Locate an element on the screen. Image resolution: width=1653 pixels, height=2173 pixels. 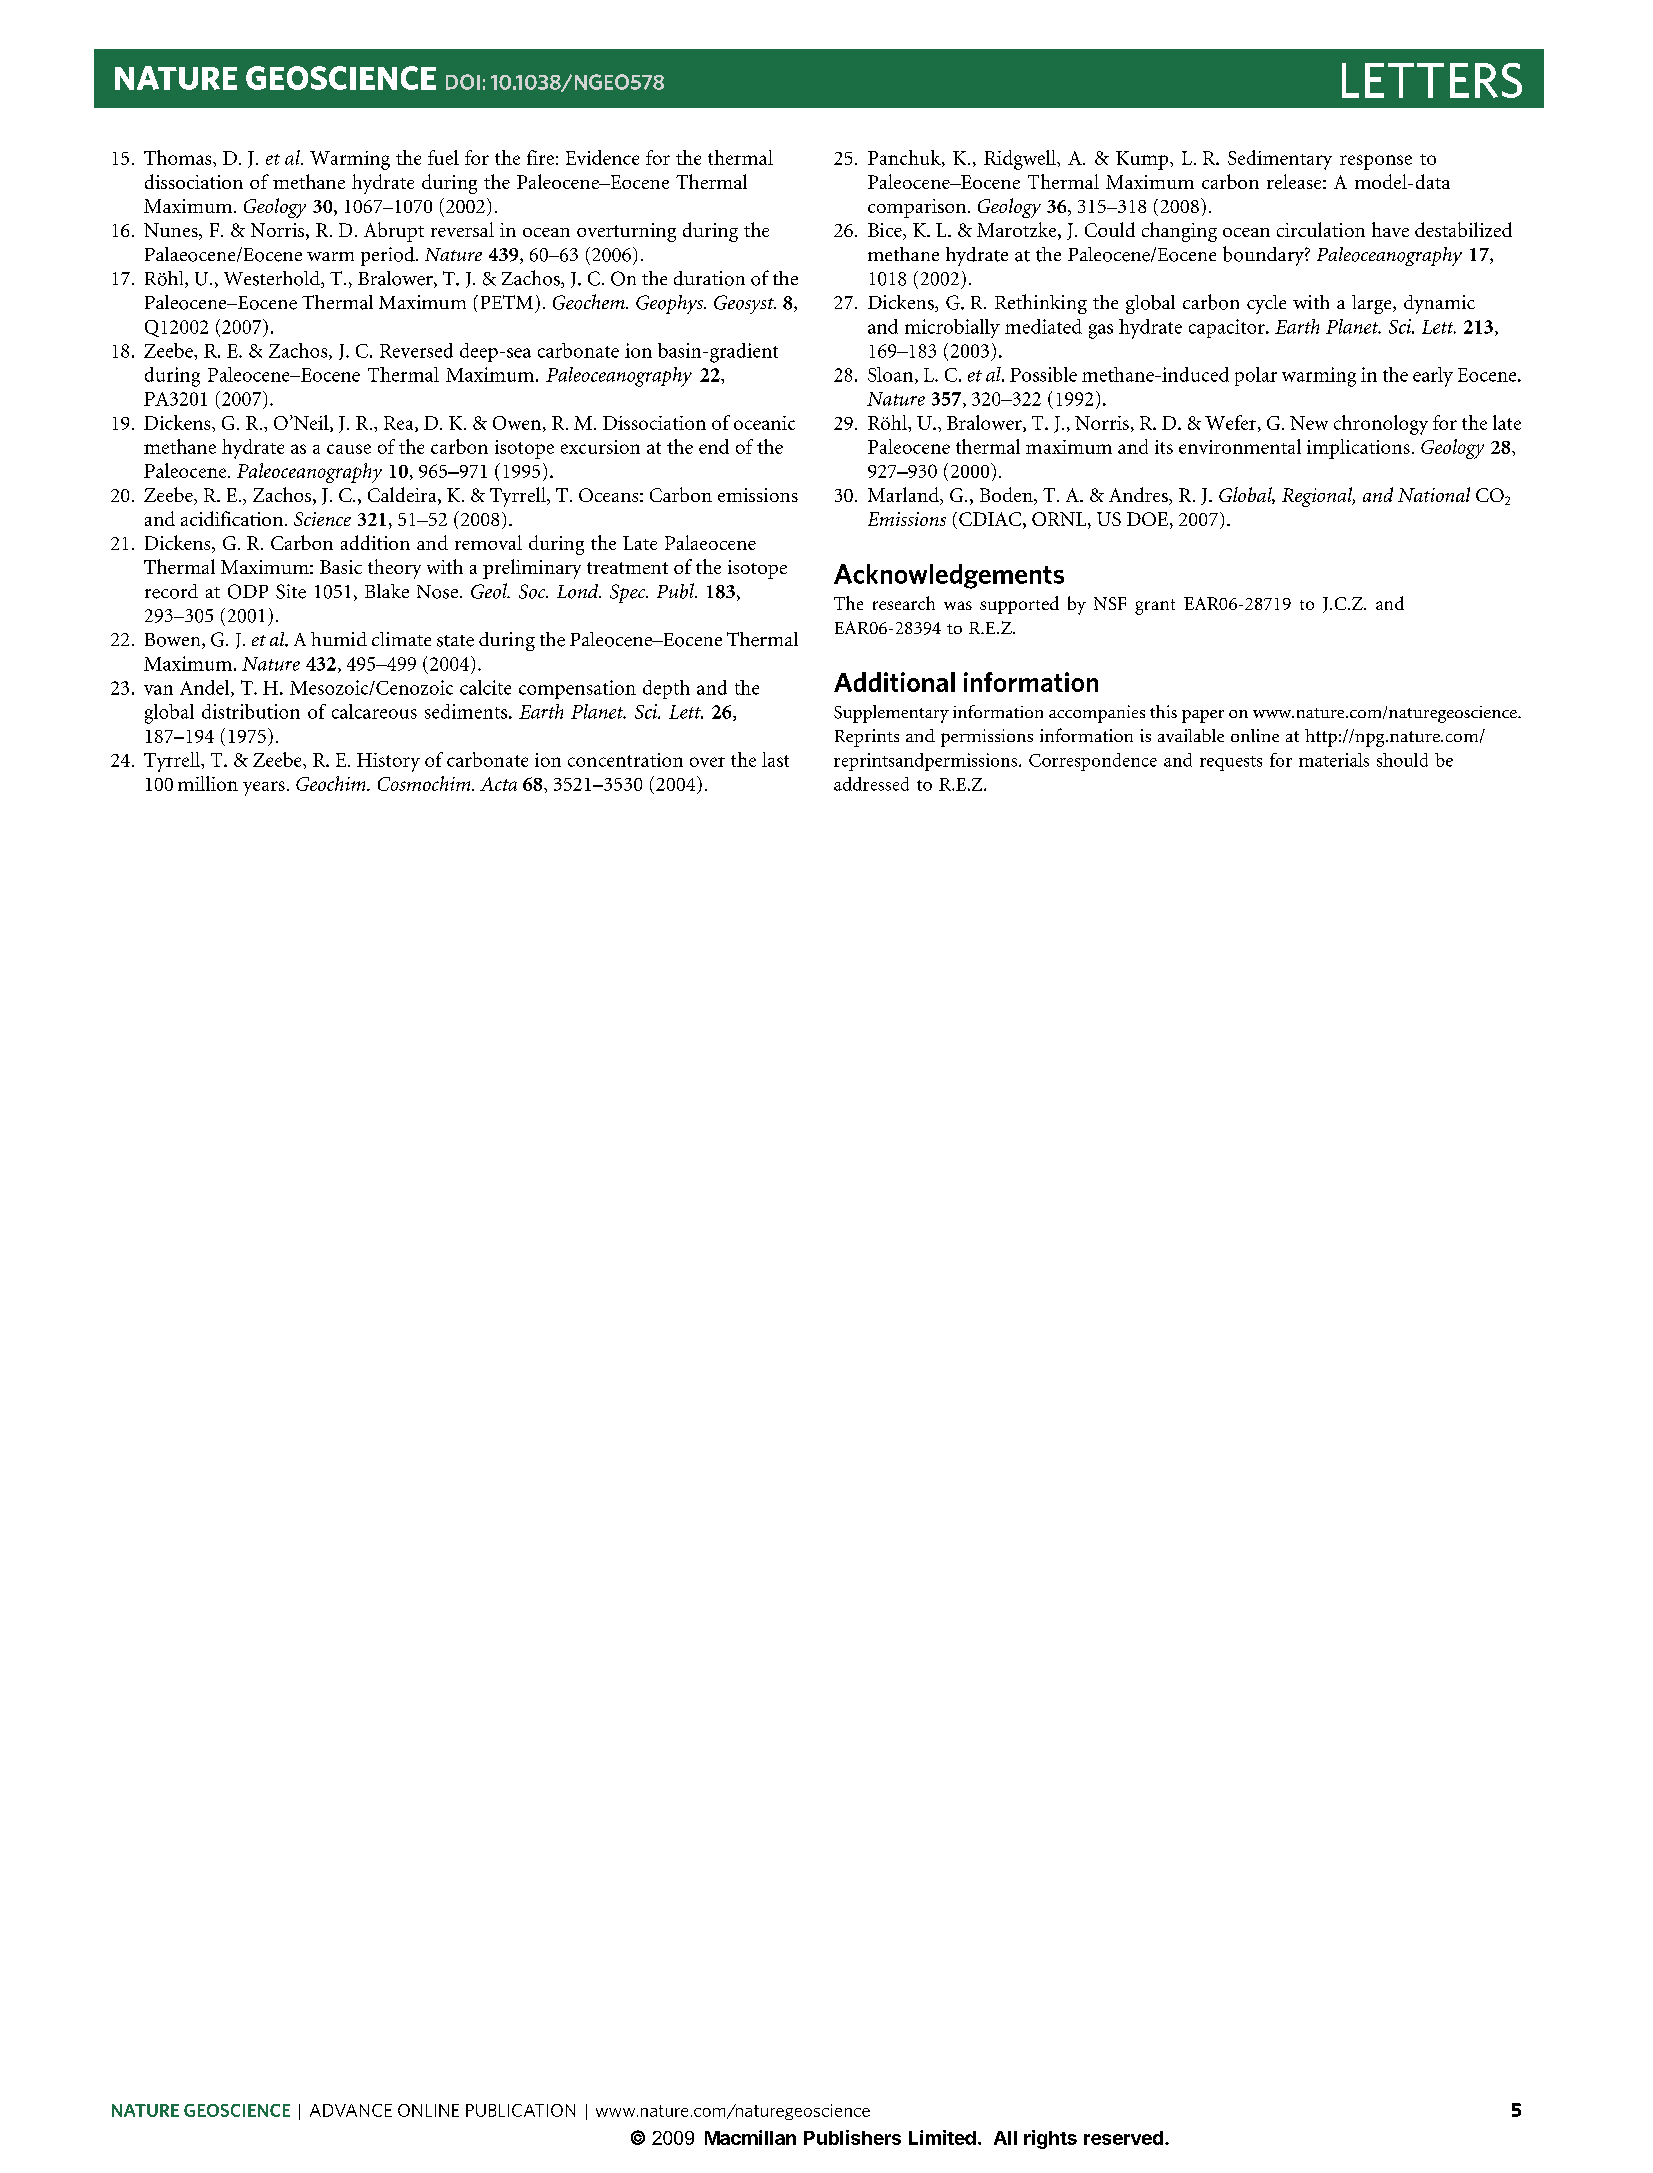
reserved is located at coordinates (1123, 2138).
